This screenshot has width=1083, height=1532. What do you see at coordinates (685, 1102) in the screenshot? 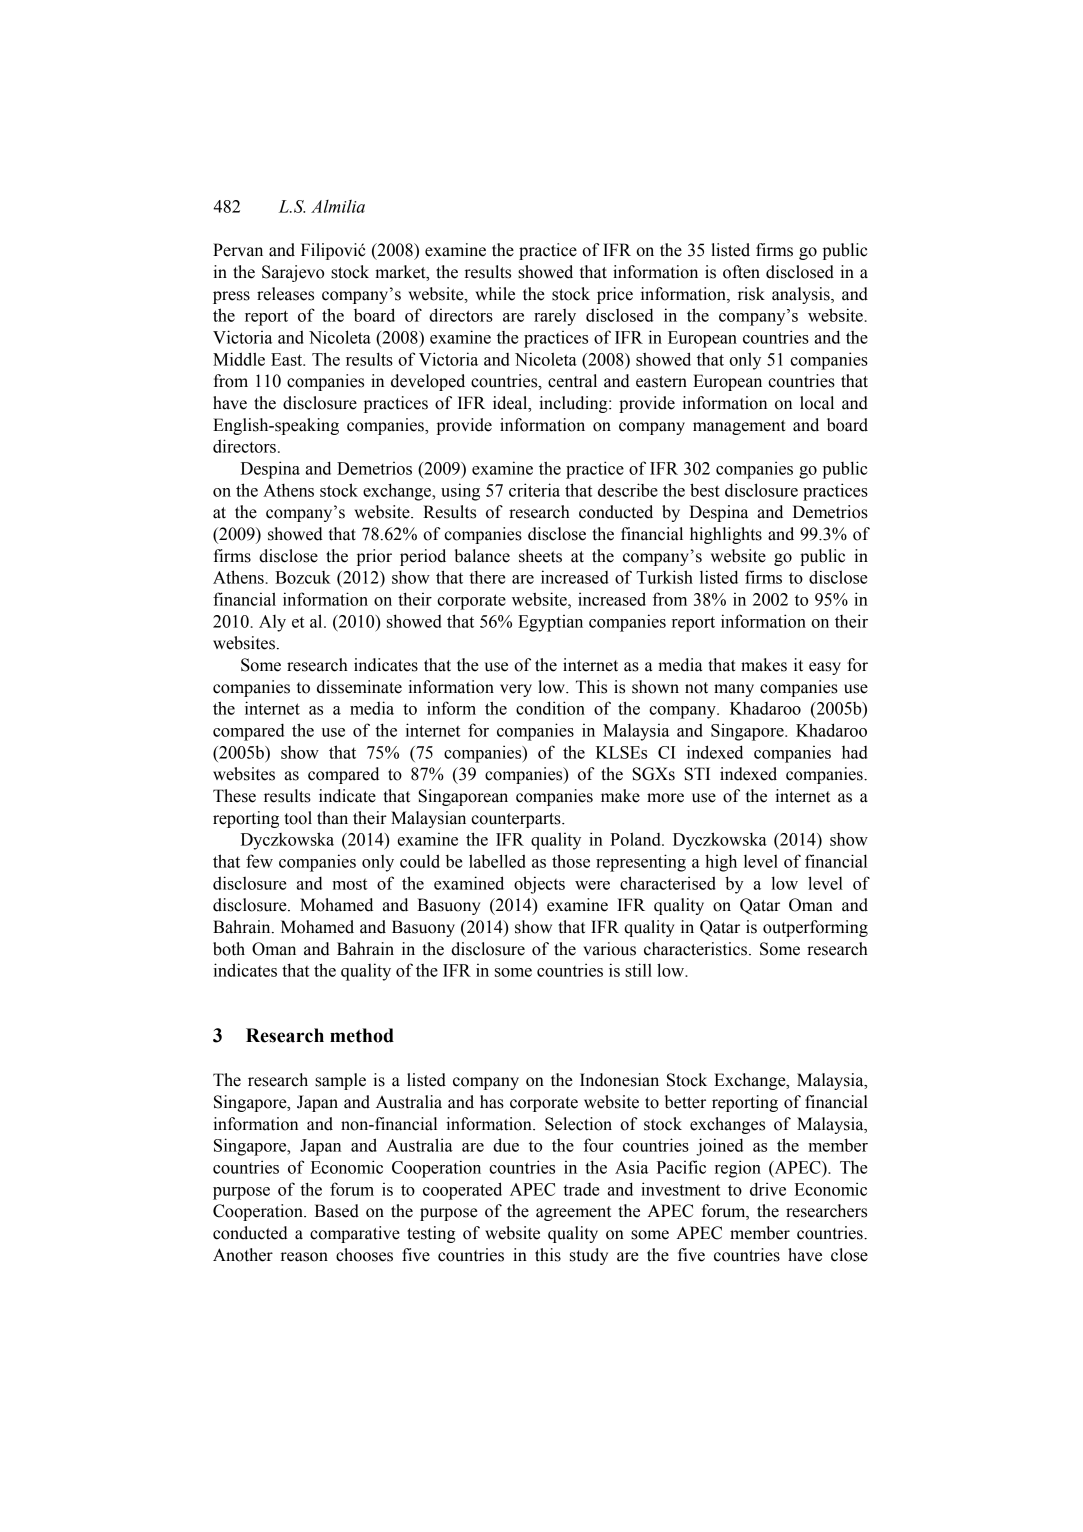
I see `better` at bounding box center [685, 1102].
